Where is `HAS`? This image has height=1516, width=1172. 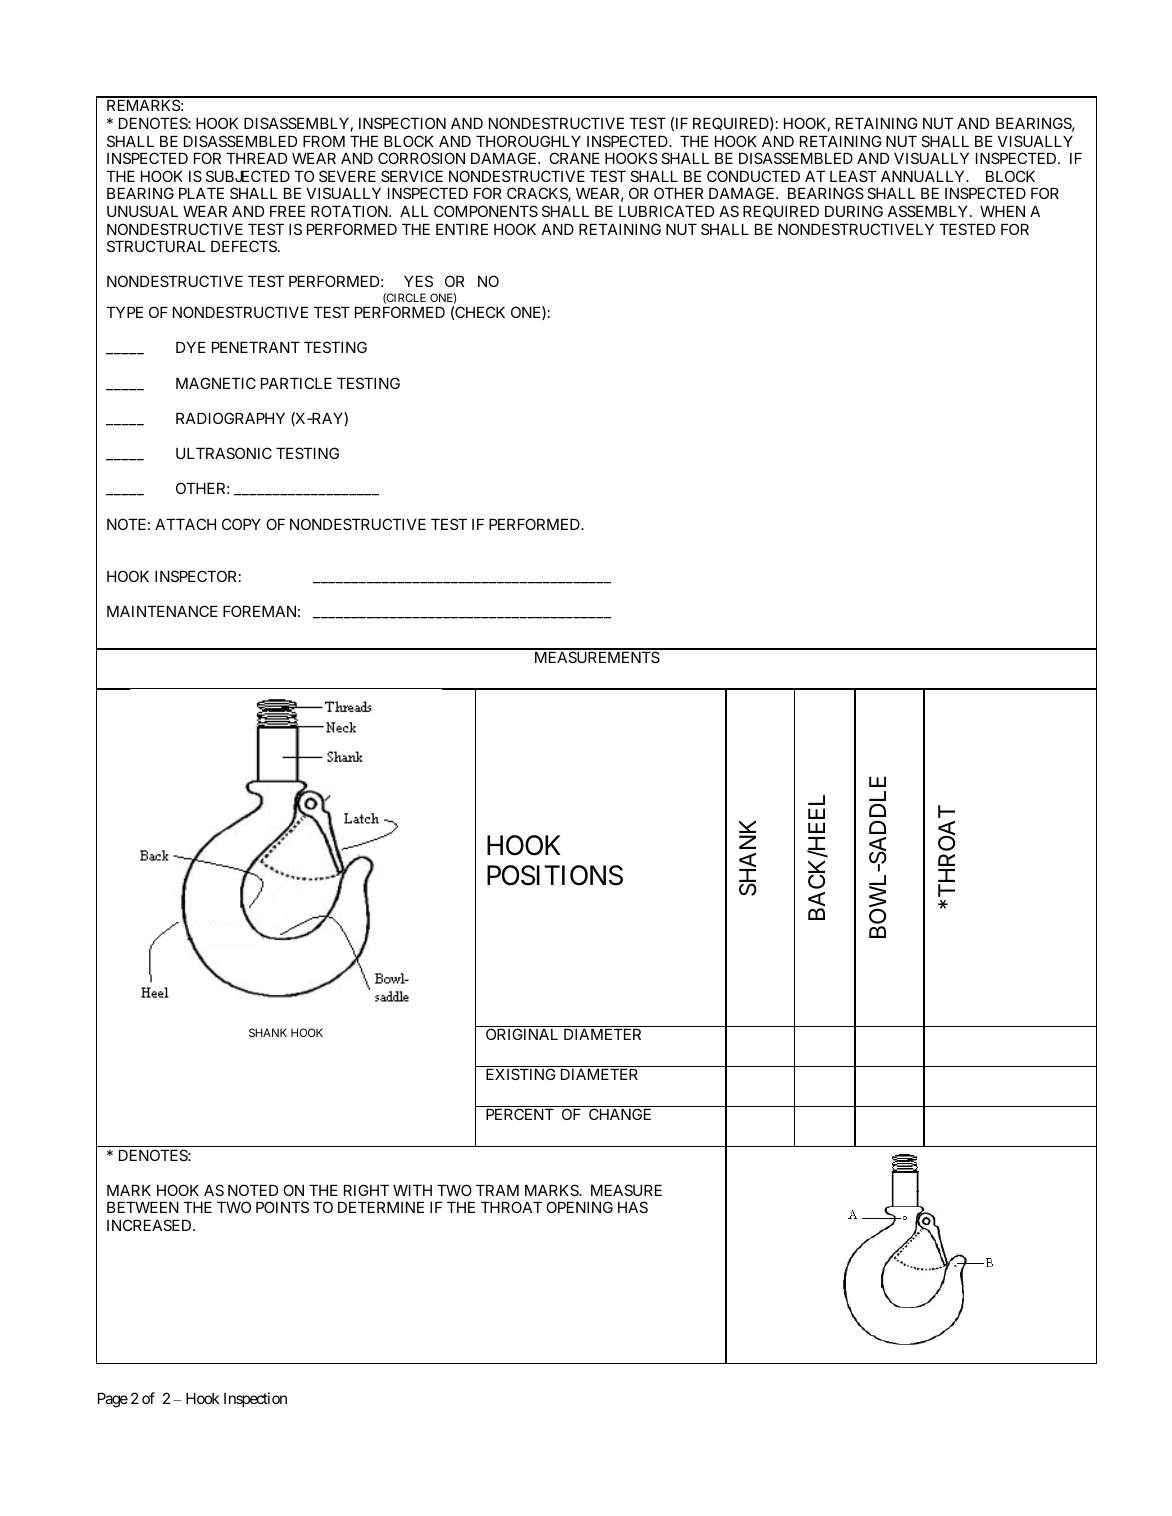
HAS is located at coordinates (633, 1207).
